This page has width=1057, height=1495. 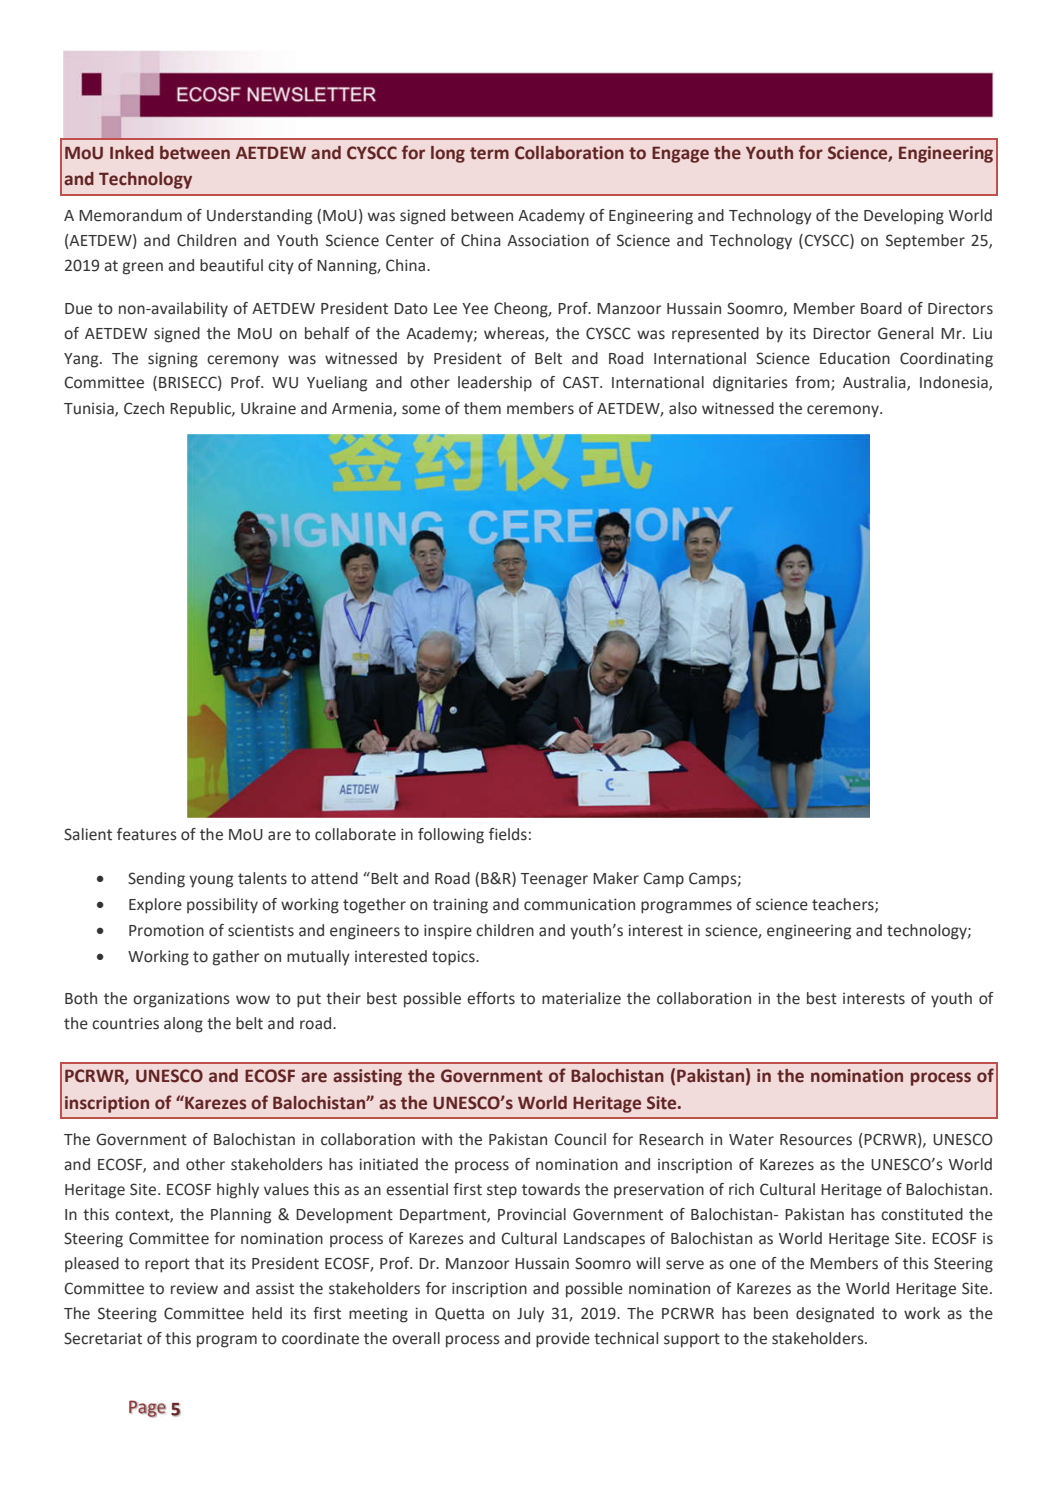 What do you see at coordinates (616, 878) in the page?
I see `Maker` at bounding box center [616, 878].
